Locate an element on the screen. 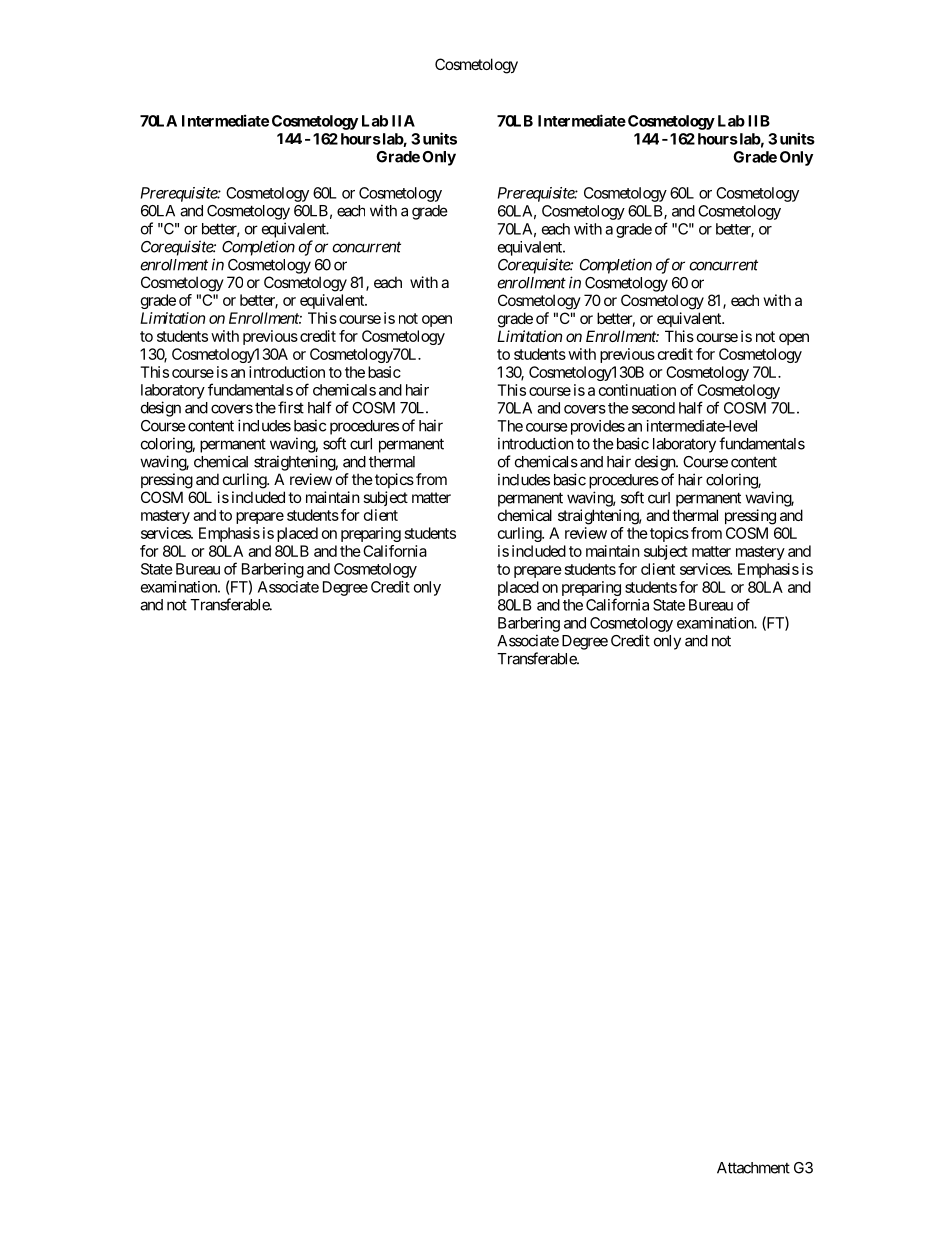 The width and height of the screenshot is (952, 1233). continuation is located at coordinates (637, 390).
